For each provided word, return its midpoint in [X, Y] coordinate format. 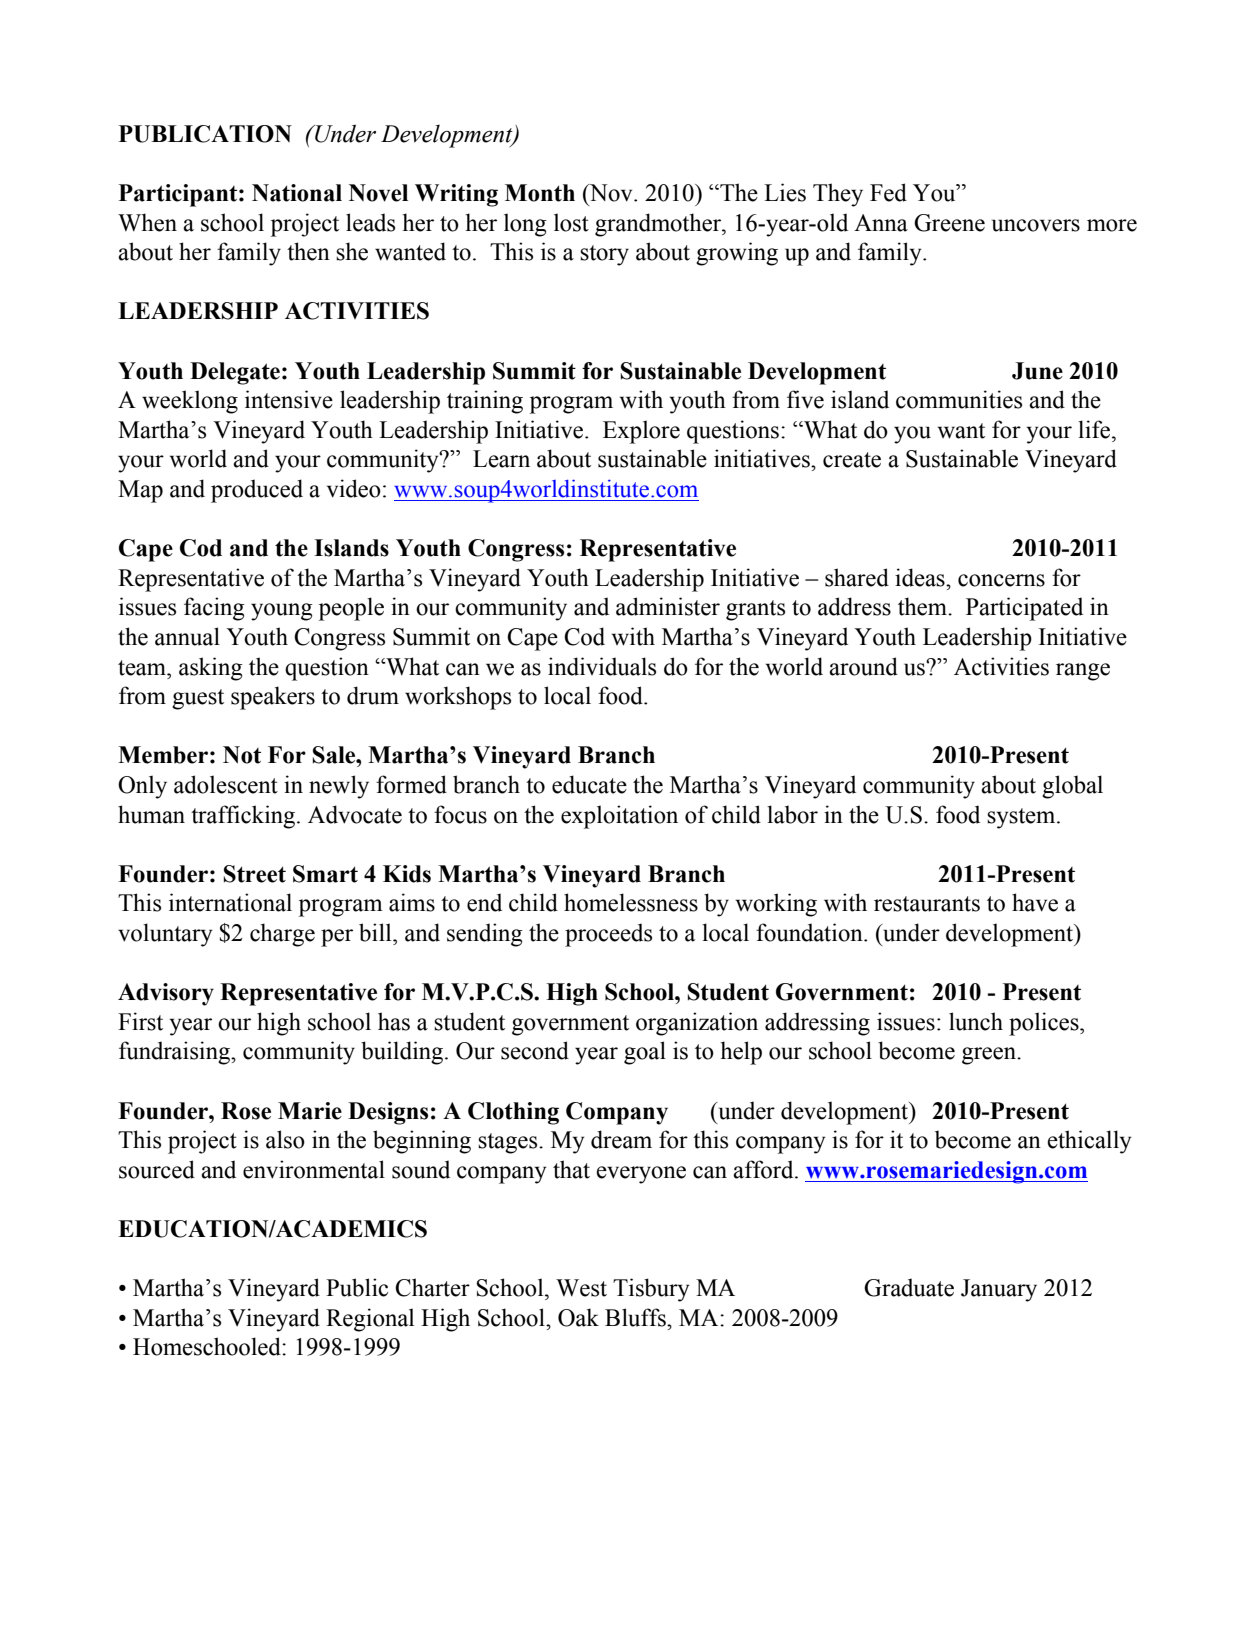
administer [668, 606]
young [282, 612]
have [1035, 902]
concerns [1001, 580]
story [604, 255]
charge [282, 935]
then [308, 251]
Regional [370, 1320]
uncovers [1036, 225]
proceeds [608, 935]
